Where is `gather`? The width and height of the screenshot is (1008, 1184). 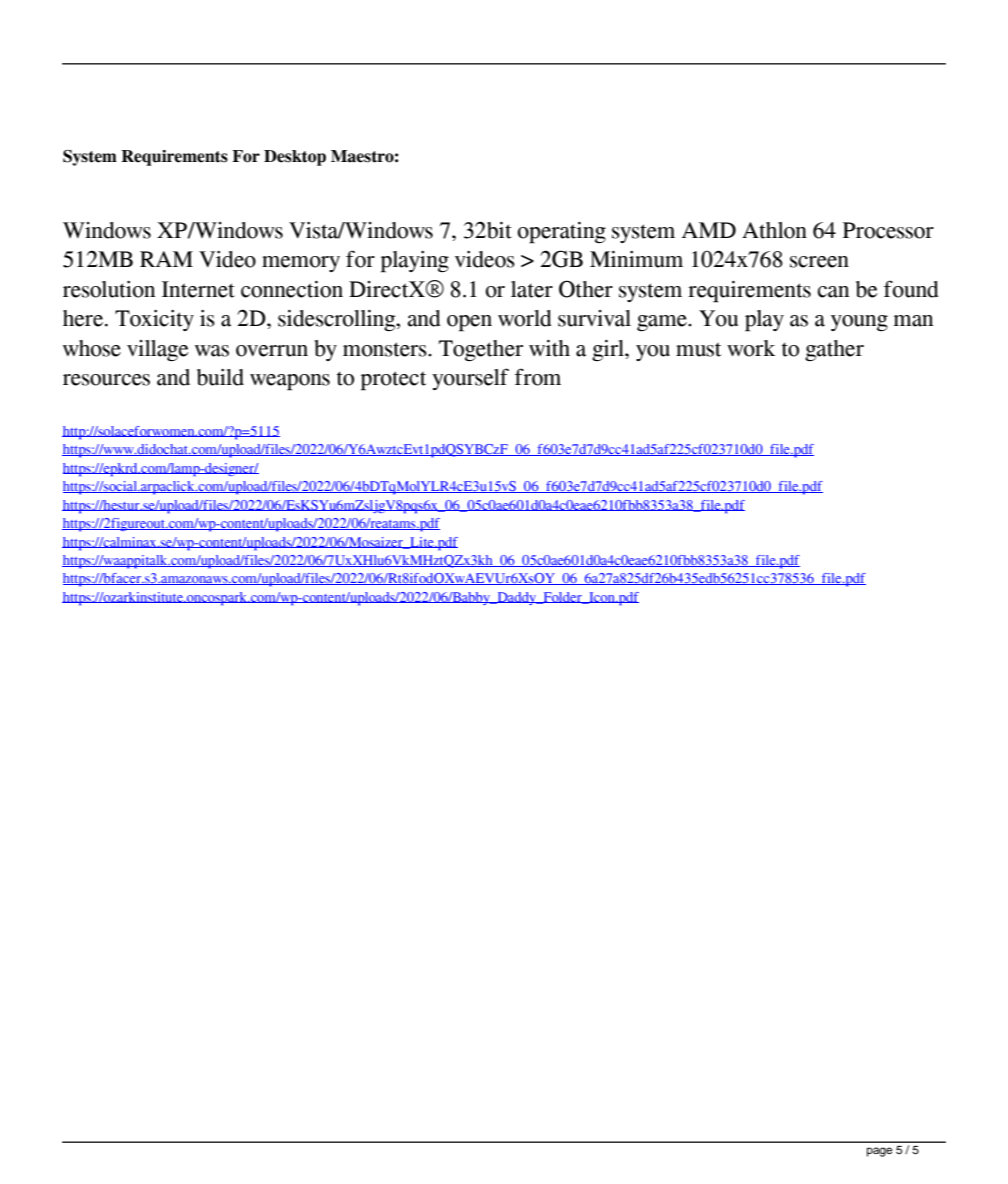 gather is located at coordinates (834, 350).
